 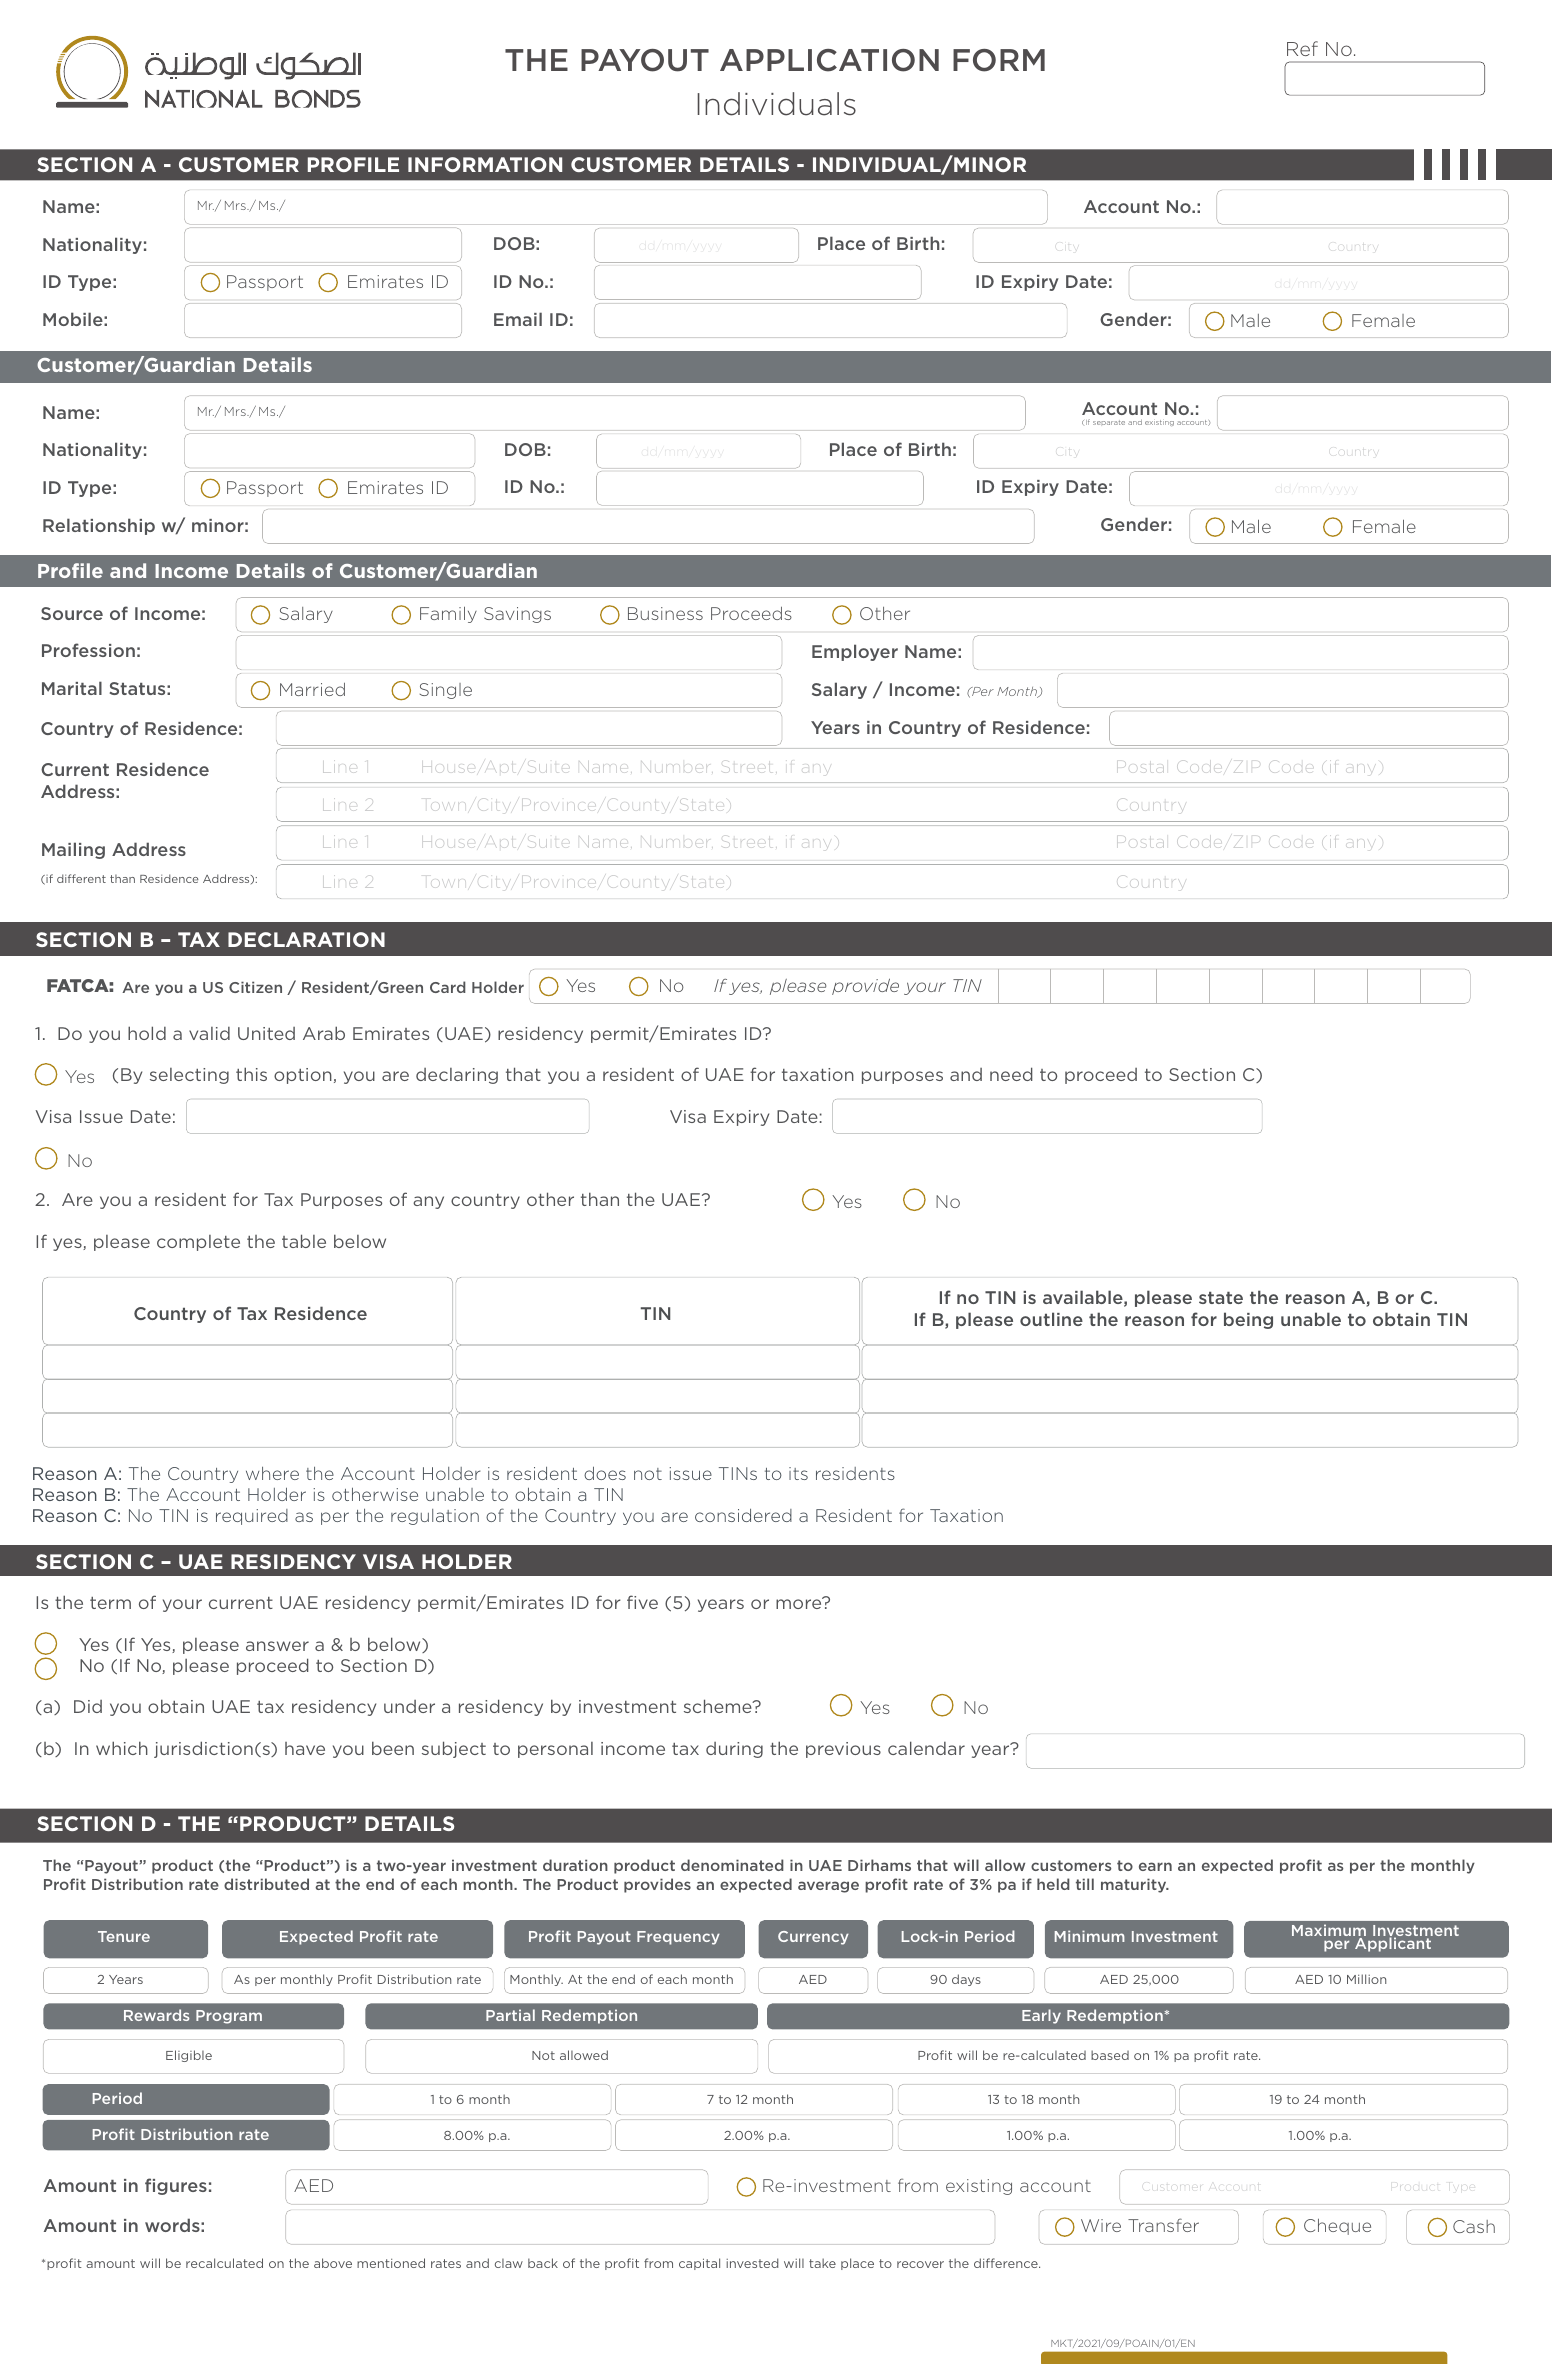 What do you see at coordinates (1248, 1320) in the document?
I see `being` at bounding box center [1248, 1320].
